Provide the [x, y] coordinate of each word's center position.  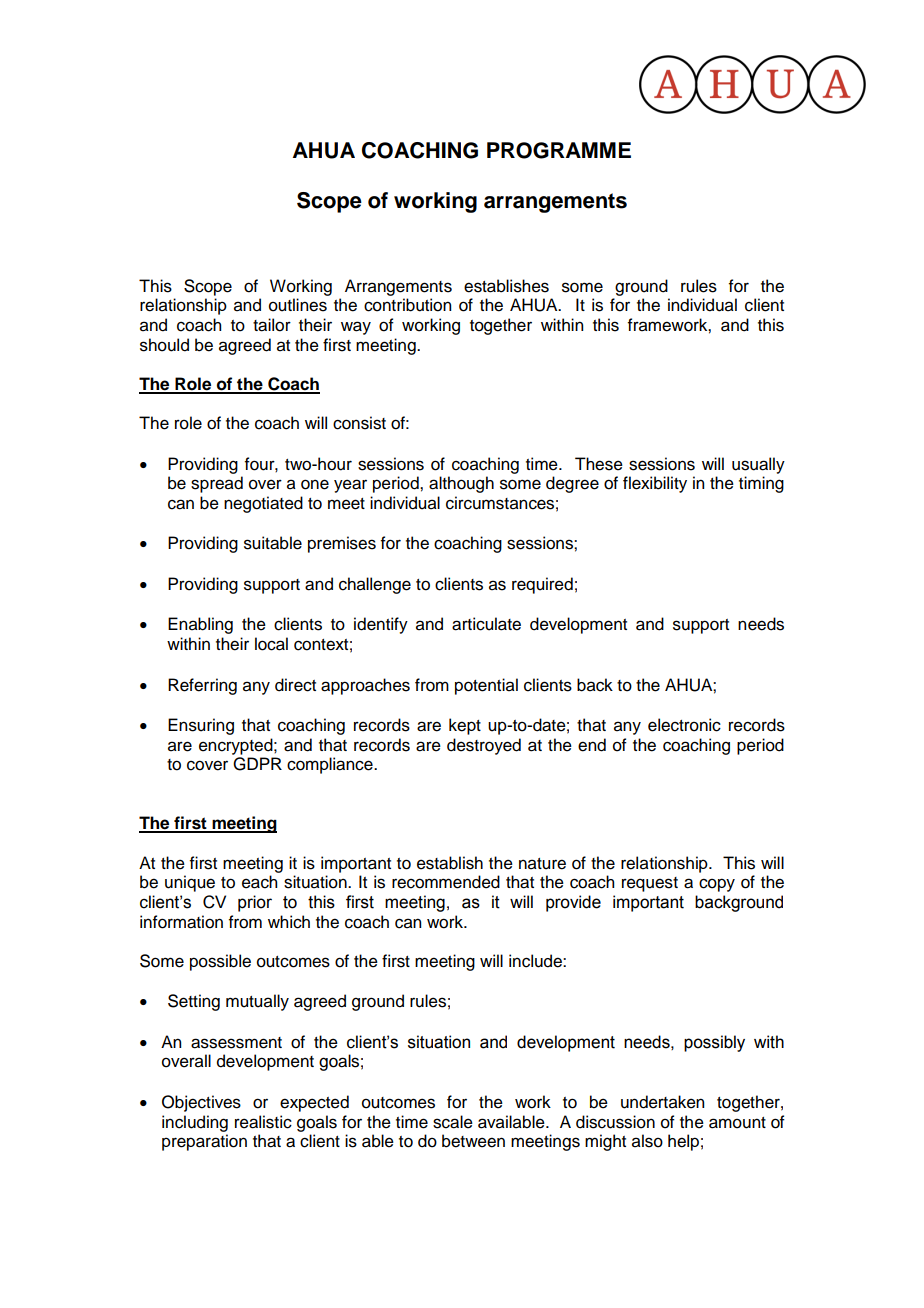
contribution [407, 305]
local [271, 644]
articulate [486, 624]
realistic [263, 1122]
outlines [298, 305]
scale [453, 1122]
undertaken [662, 1102]
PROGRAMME [559, 150]
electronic [684, 725]
